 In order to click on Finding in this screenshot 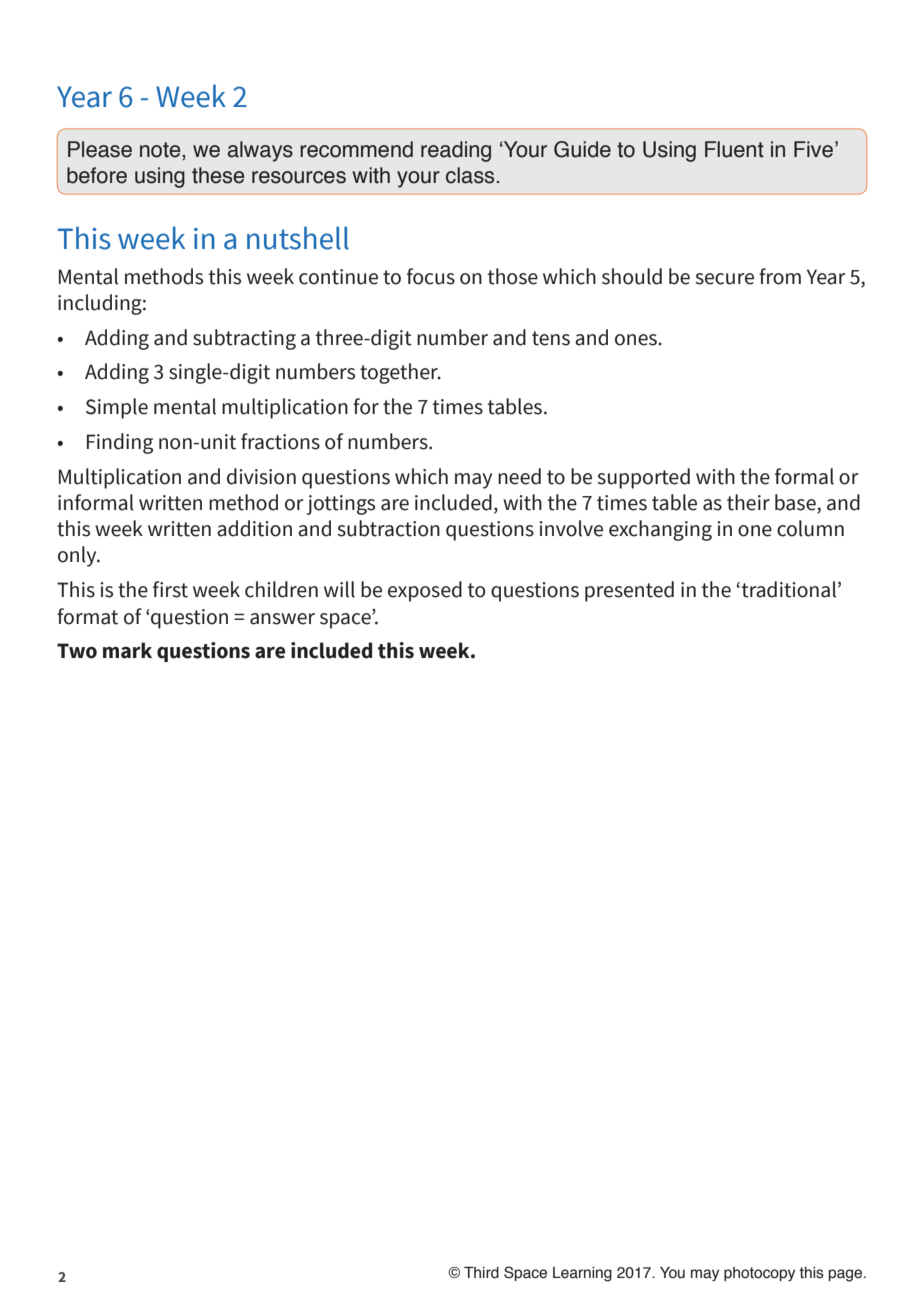, I will do `click(120, 443)`.
